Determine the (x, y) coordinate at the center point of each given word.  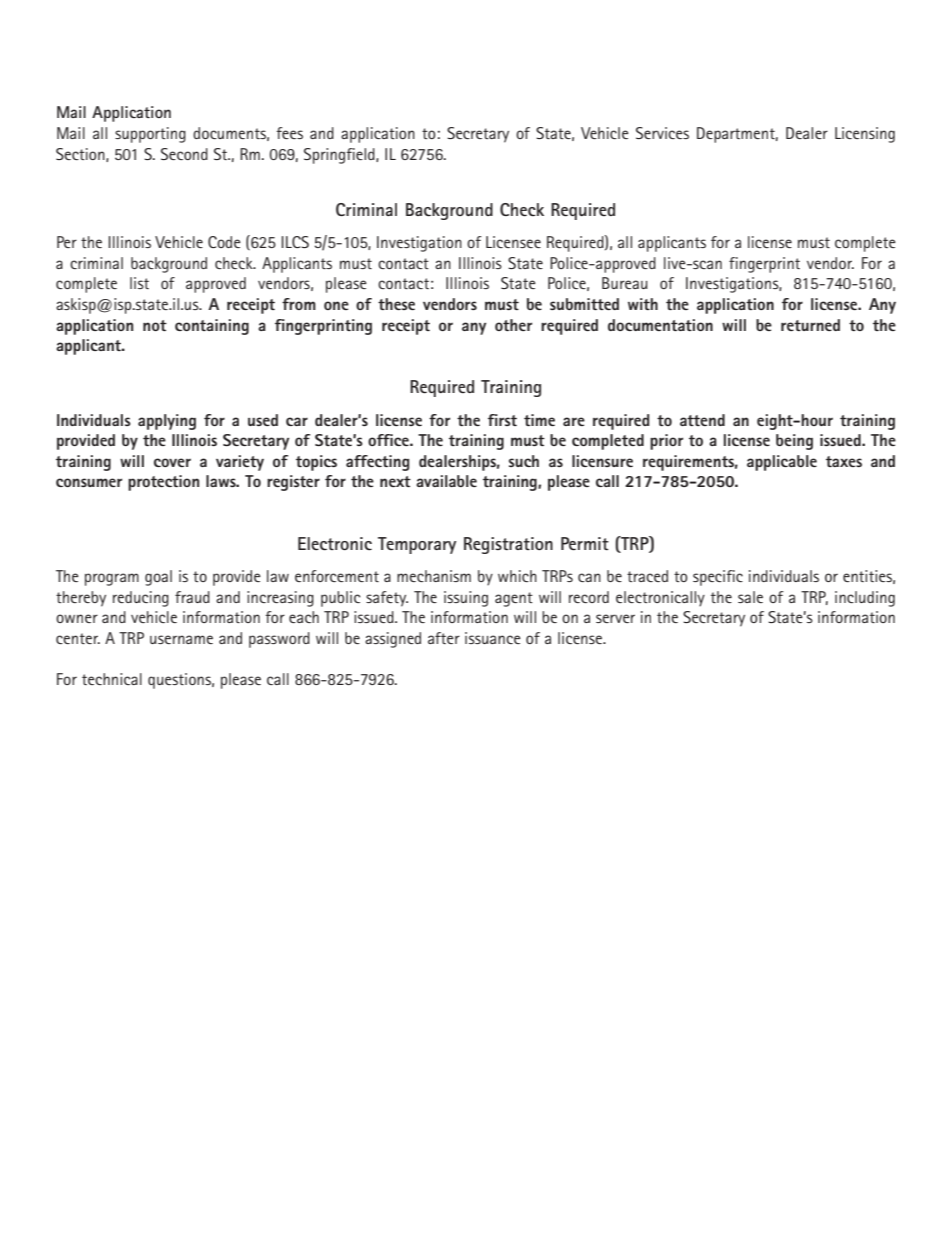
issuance (493, 638)
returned (810, 325)
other (513, 325)
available (446, 481)
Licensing (865, 135)
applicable (782, 463)
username (181, 639)
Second (184, 154)
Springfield (340, 156)
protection (163, 483)
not (155, 325)
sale (750, 597)
